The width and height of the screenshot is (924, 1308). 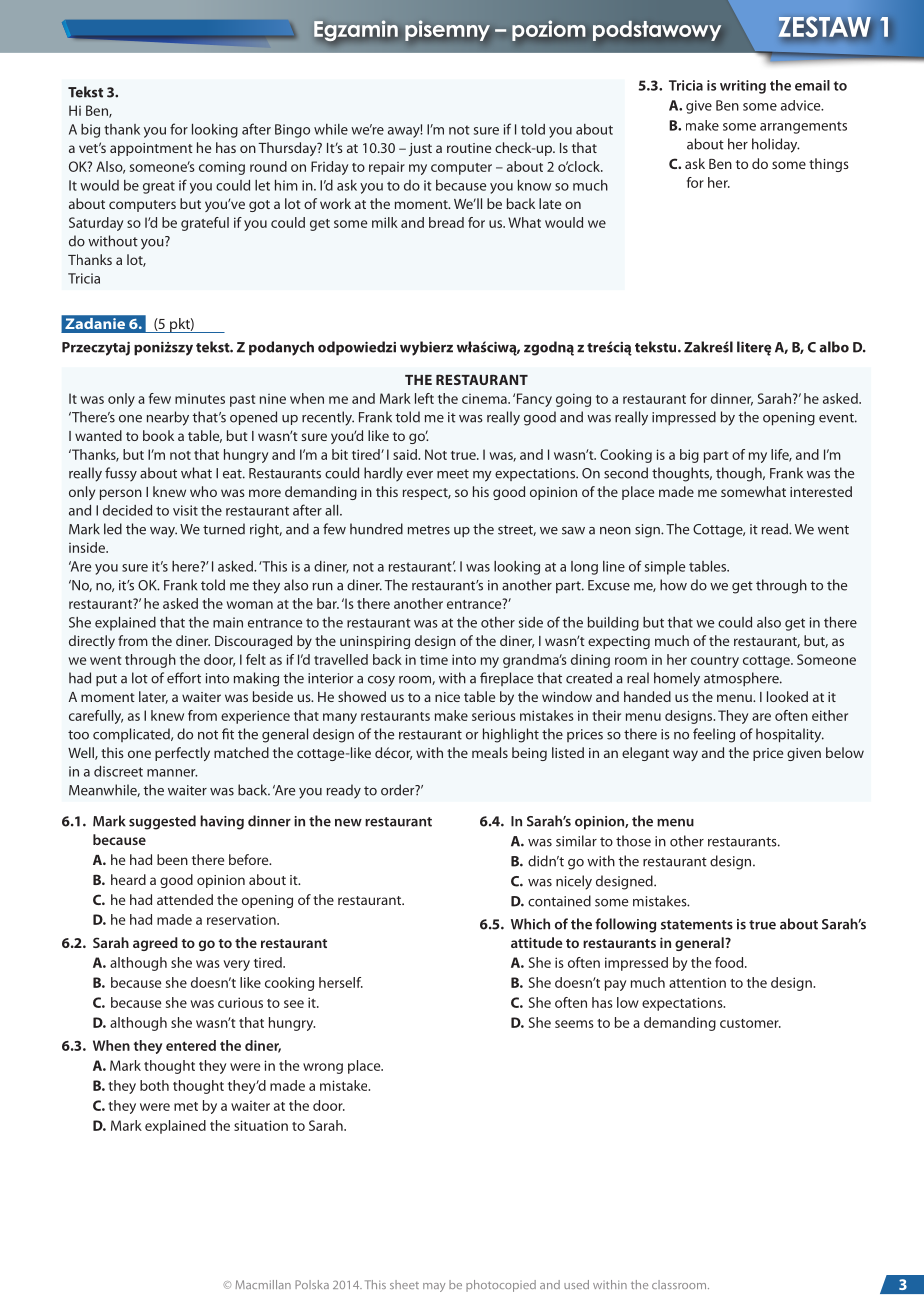 What do you see at coordinates (151, 149) in the screenshot?
I see `appointment` at bounding box center [151, 149].
